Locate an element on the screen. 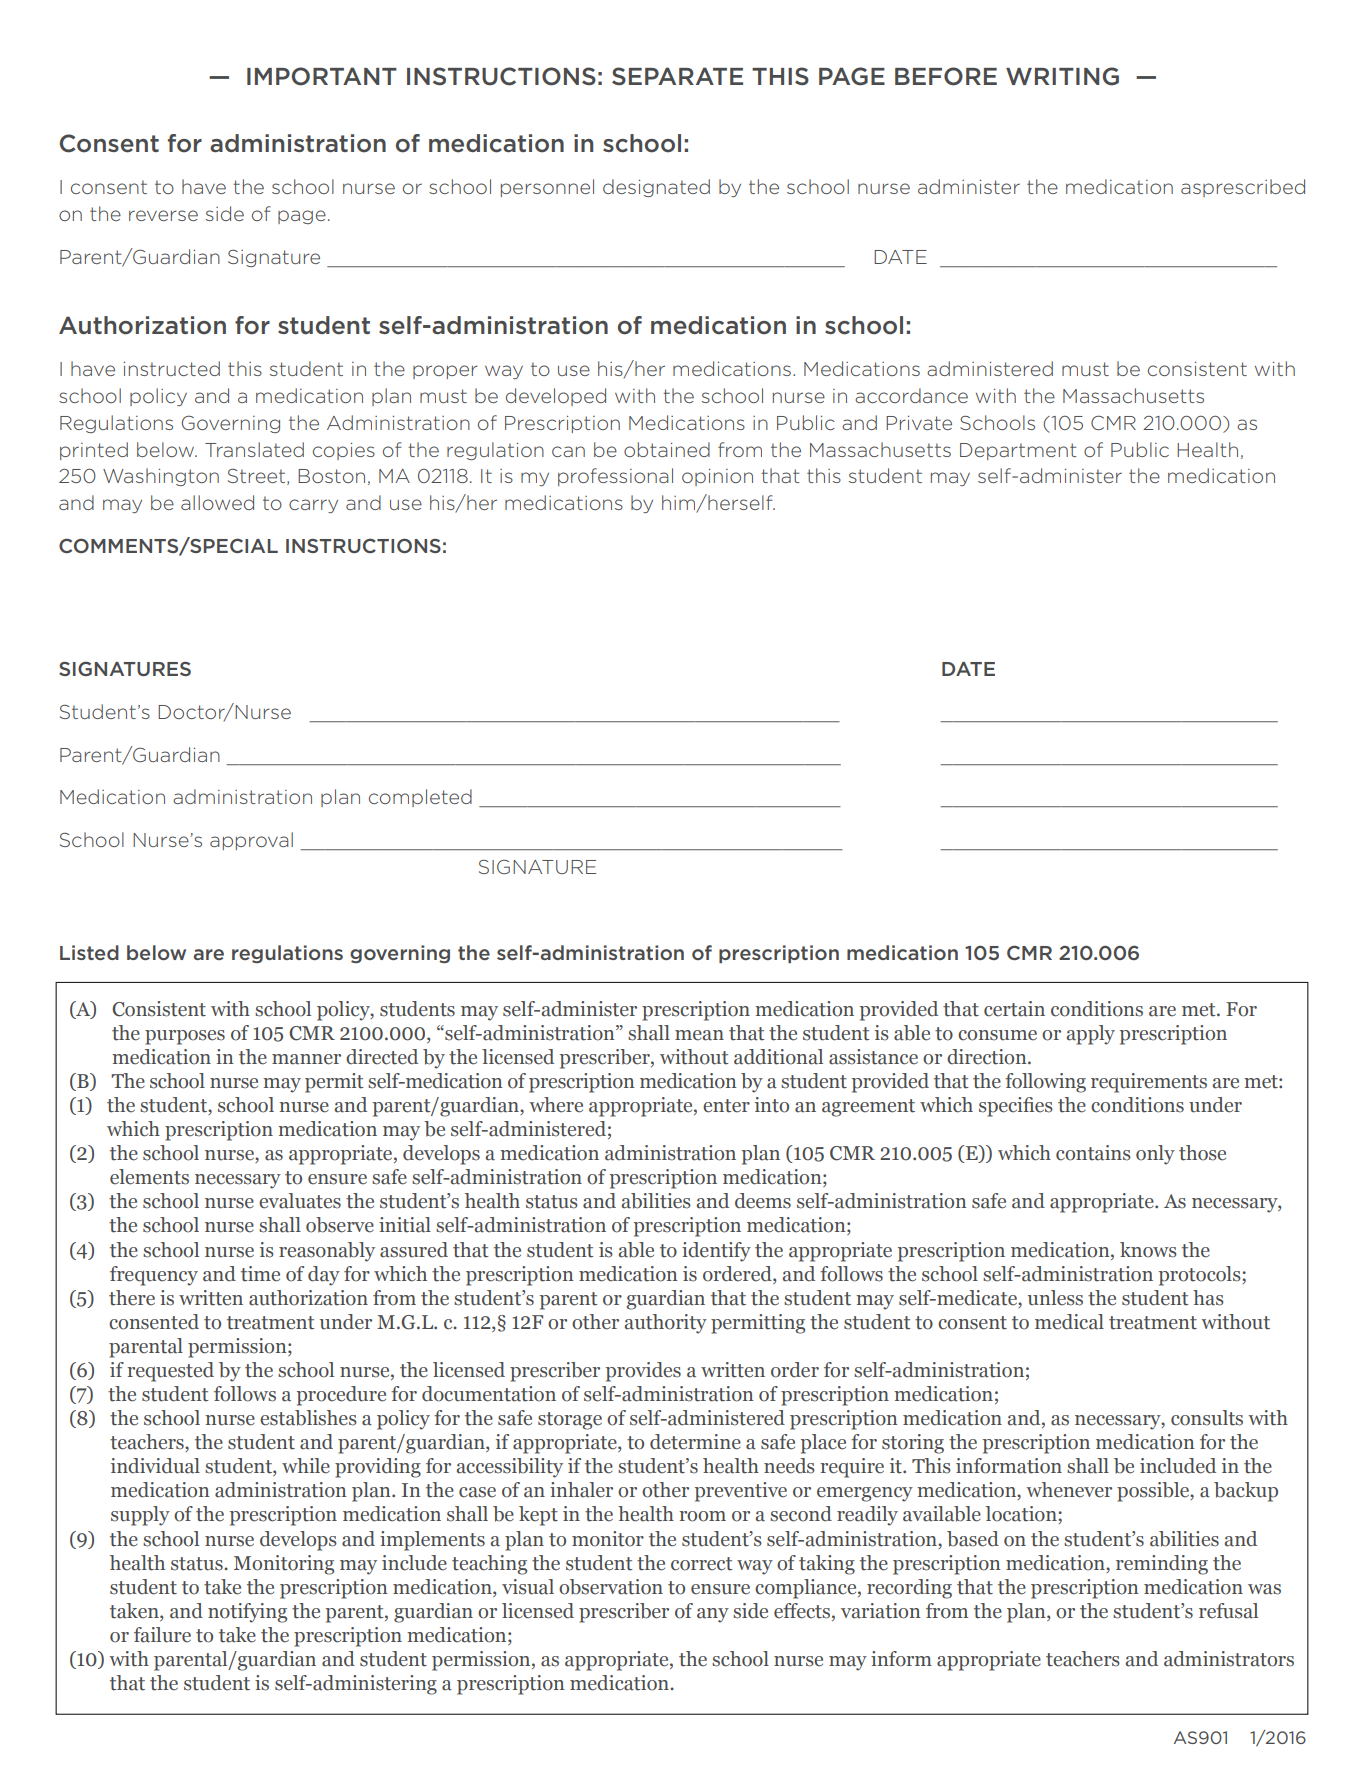 The width and height of the screenshot is (1364, 1766). SEPARATE is located at coordinates (677, 76).
